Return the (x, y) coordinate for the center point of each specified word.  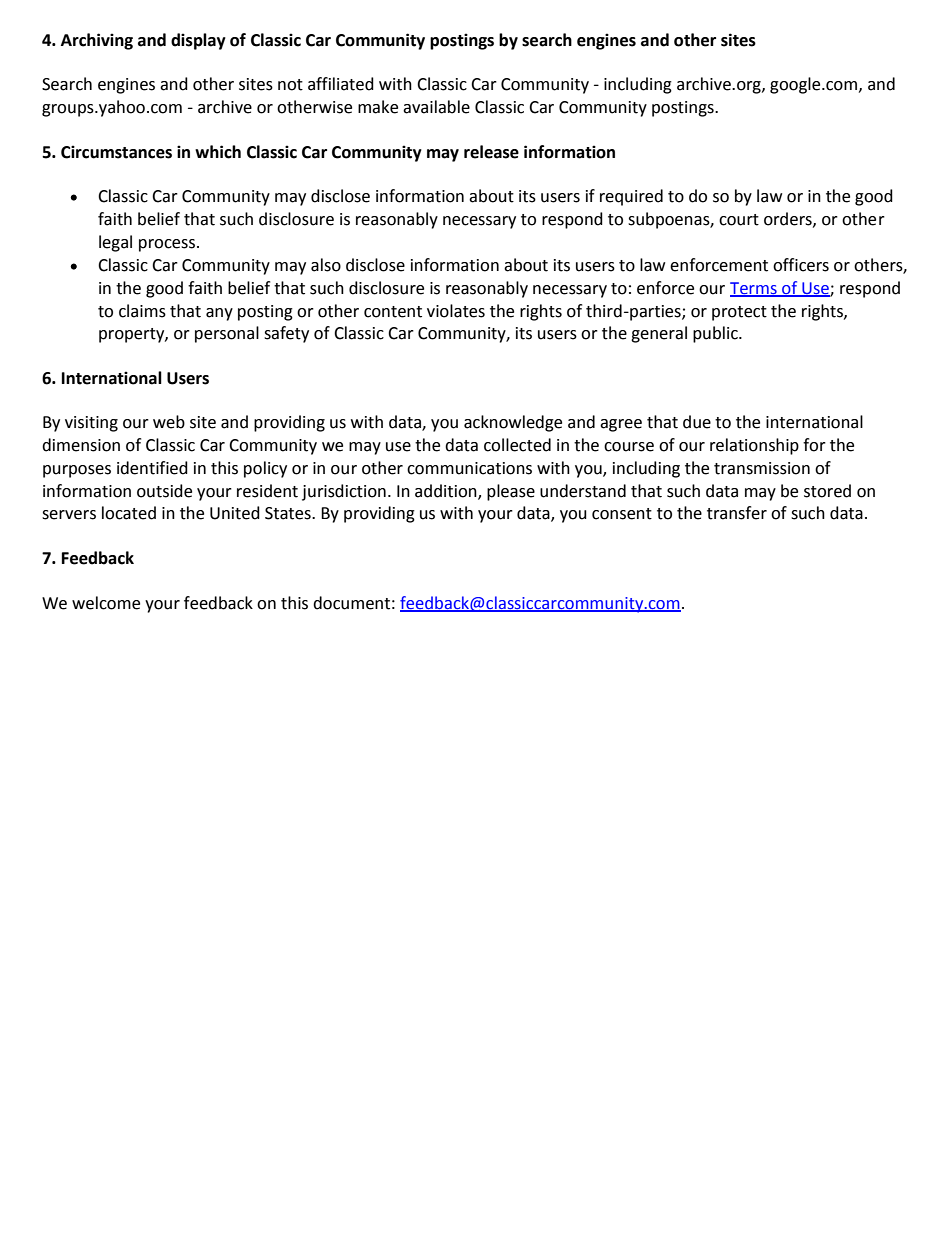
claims (142, 311)
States (289, 513)
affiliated (341, 84)
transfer (737, 513)
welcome (106, 603)
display (198, 41)
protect (739, 313)
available (436, 107)
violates (456, 311)
